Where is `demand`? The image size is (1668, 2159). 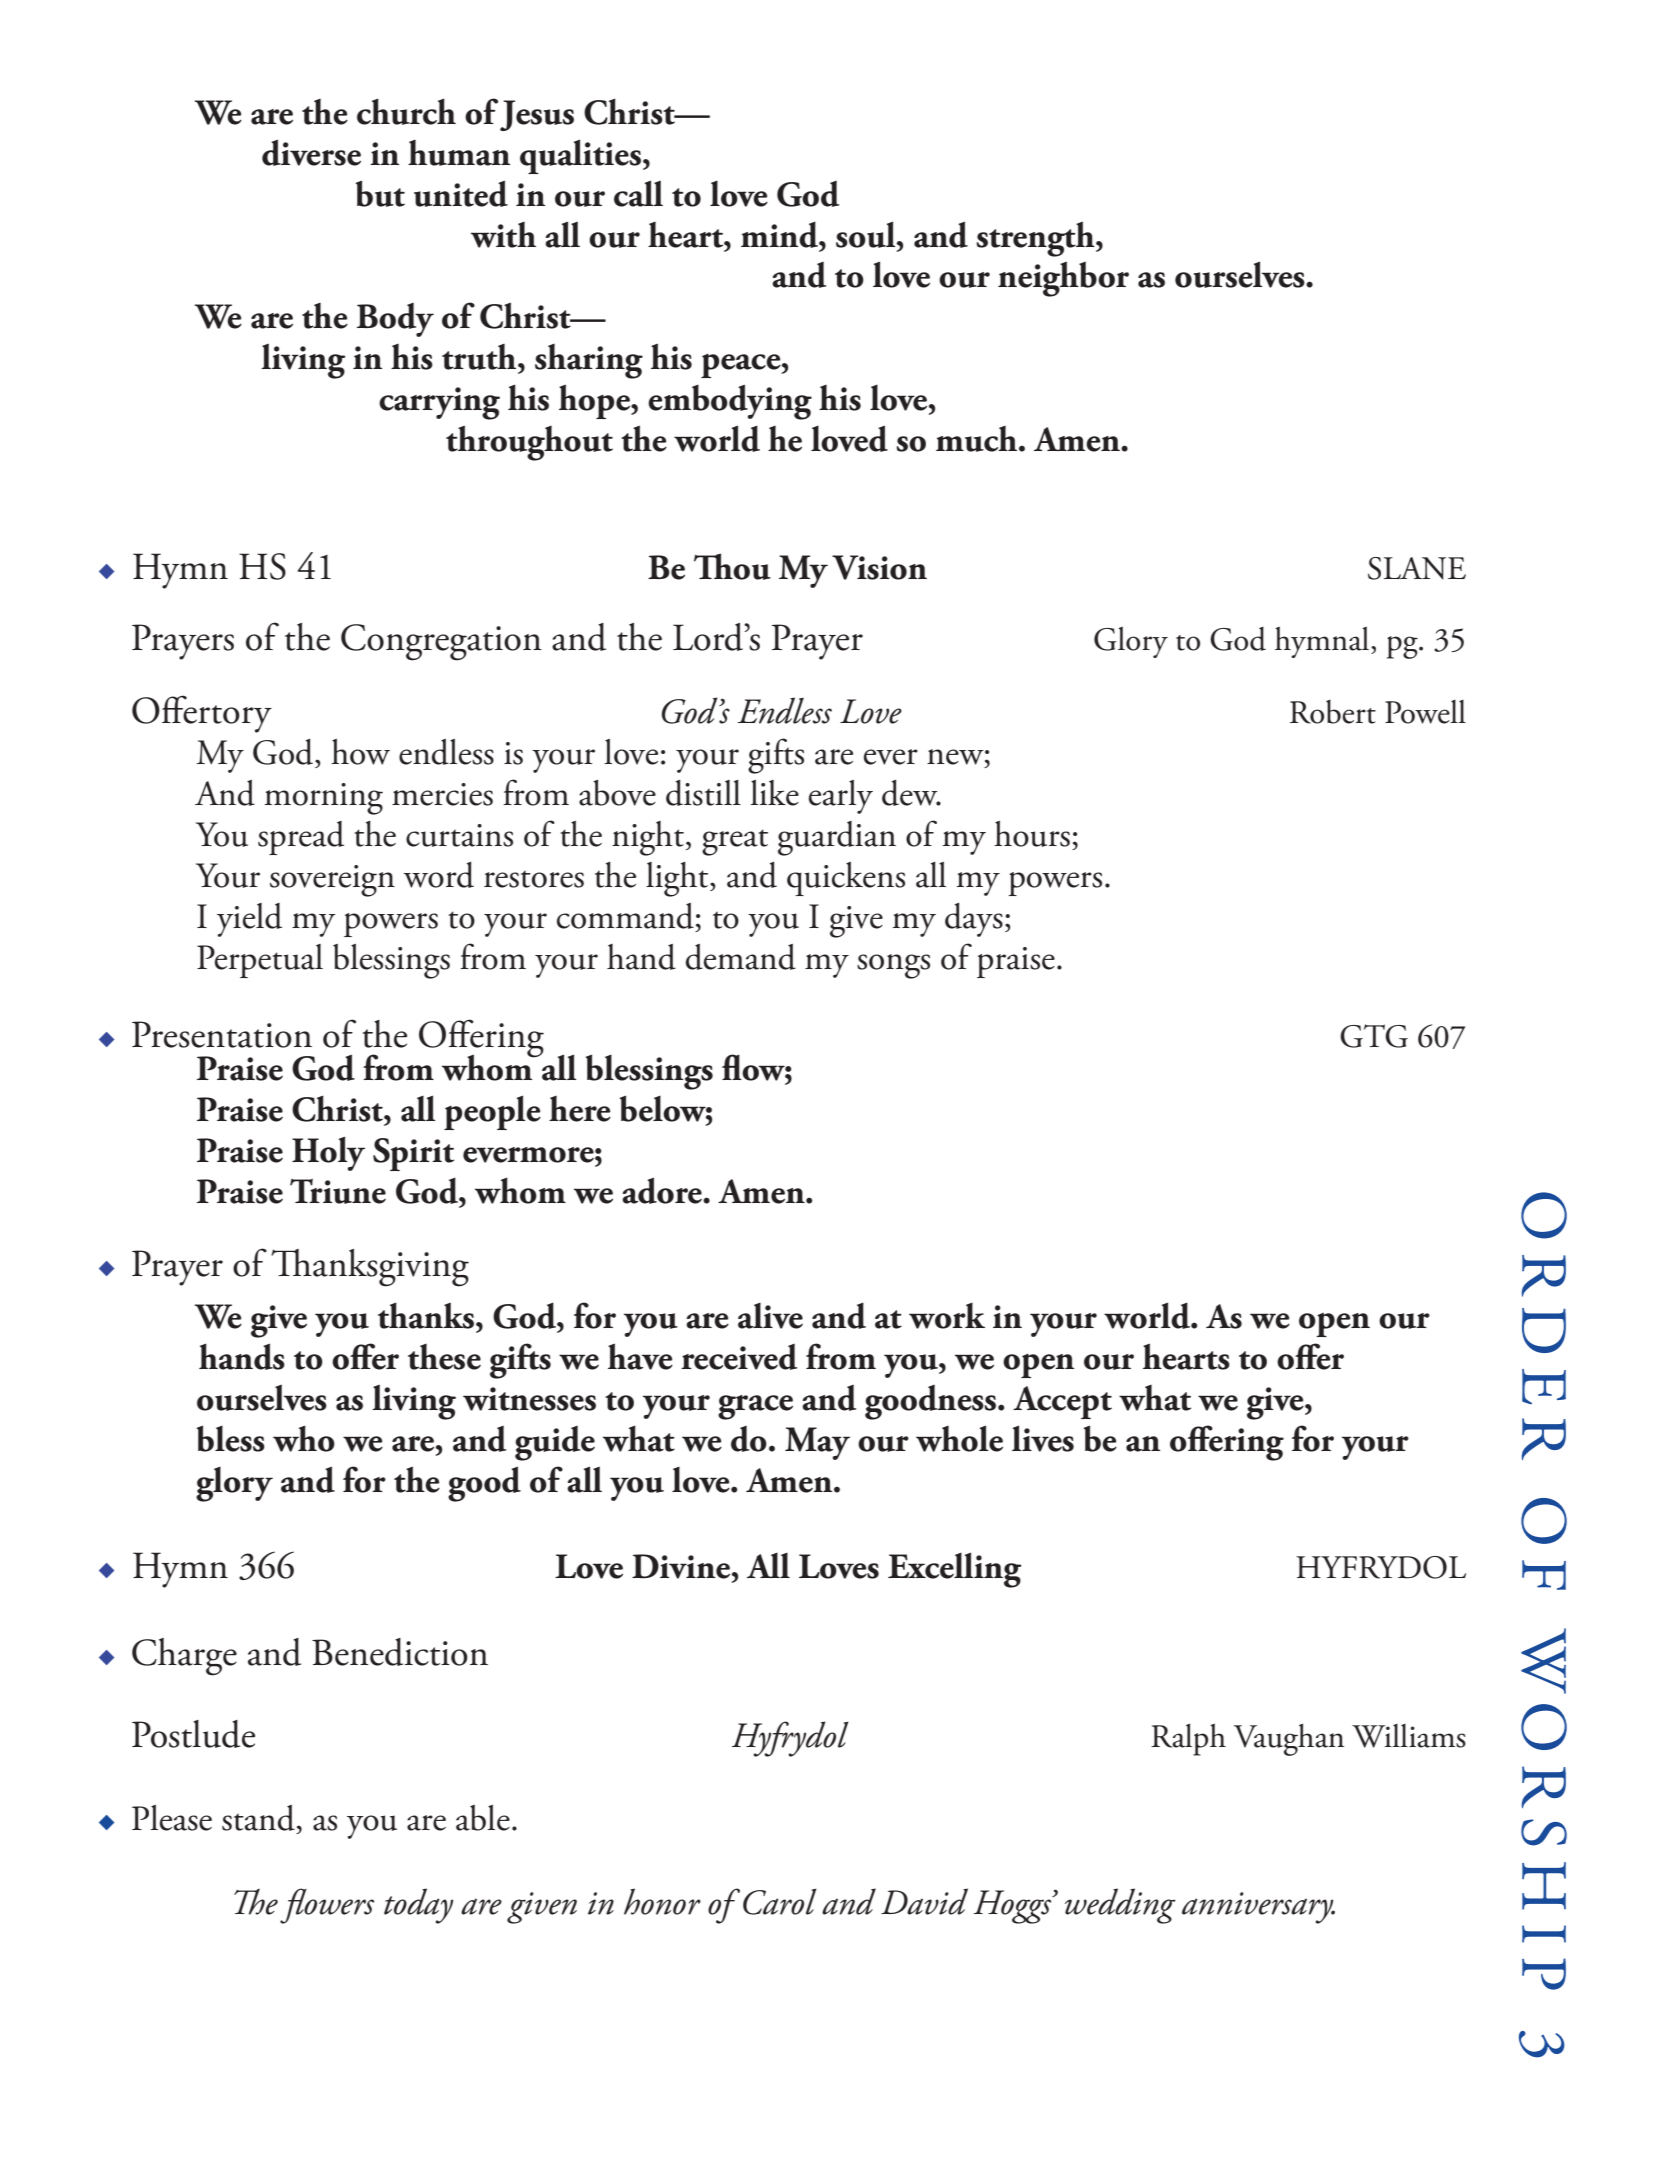 demand is located at coordinates (741, 957).
